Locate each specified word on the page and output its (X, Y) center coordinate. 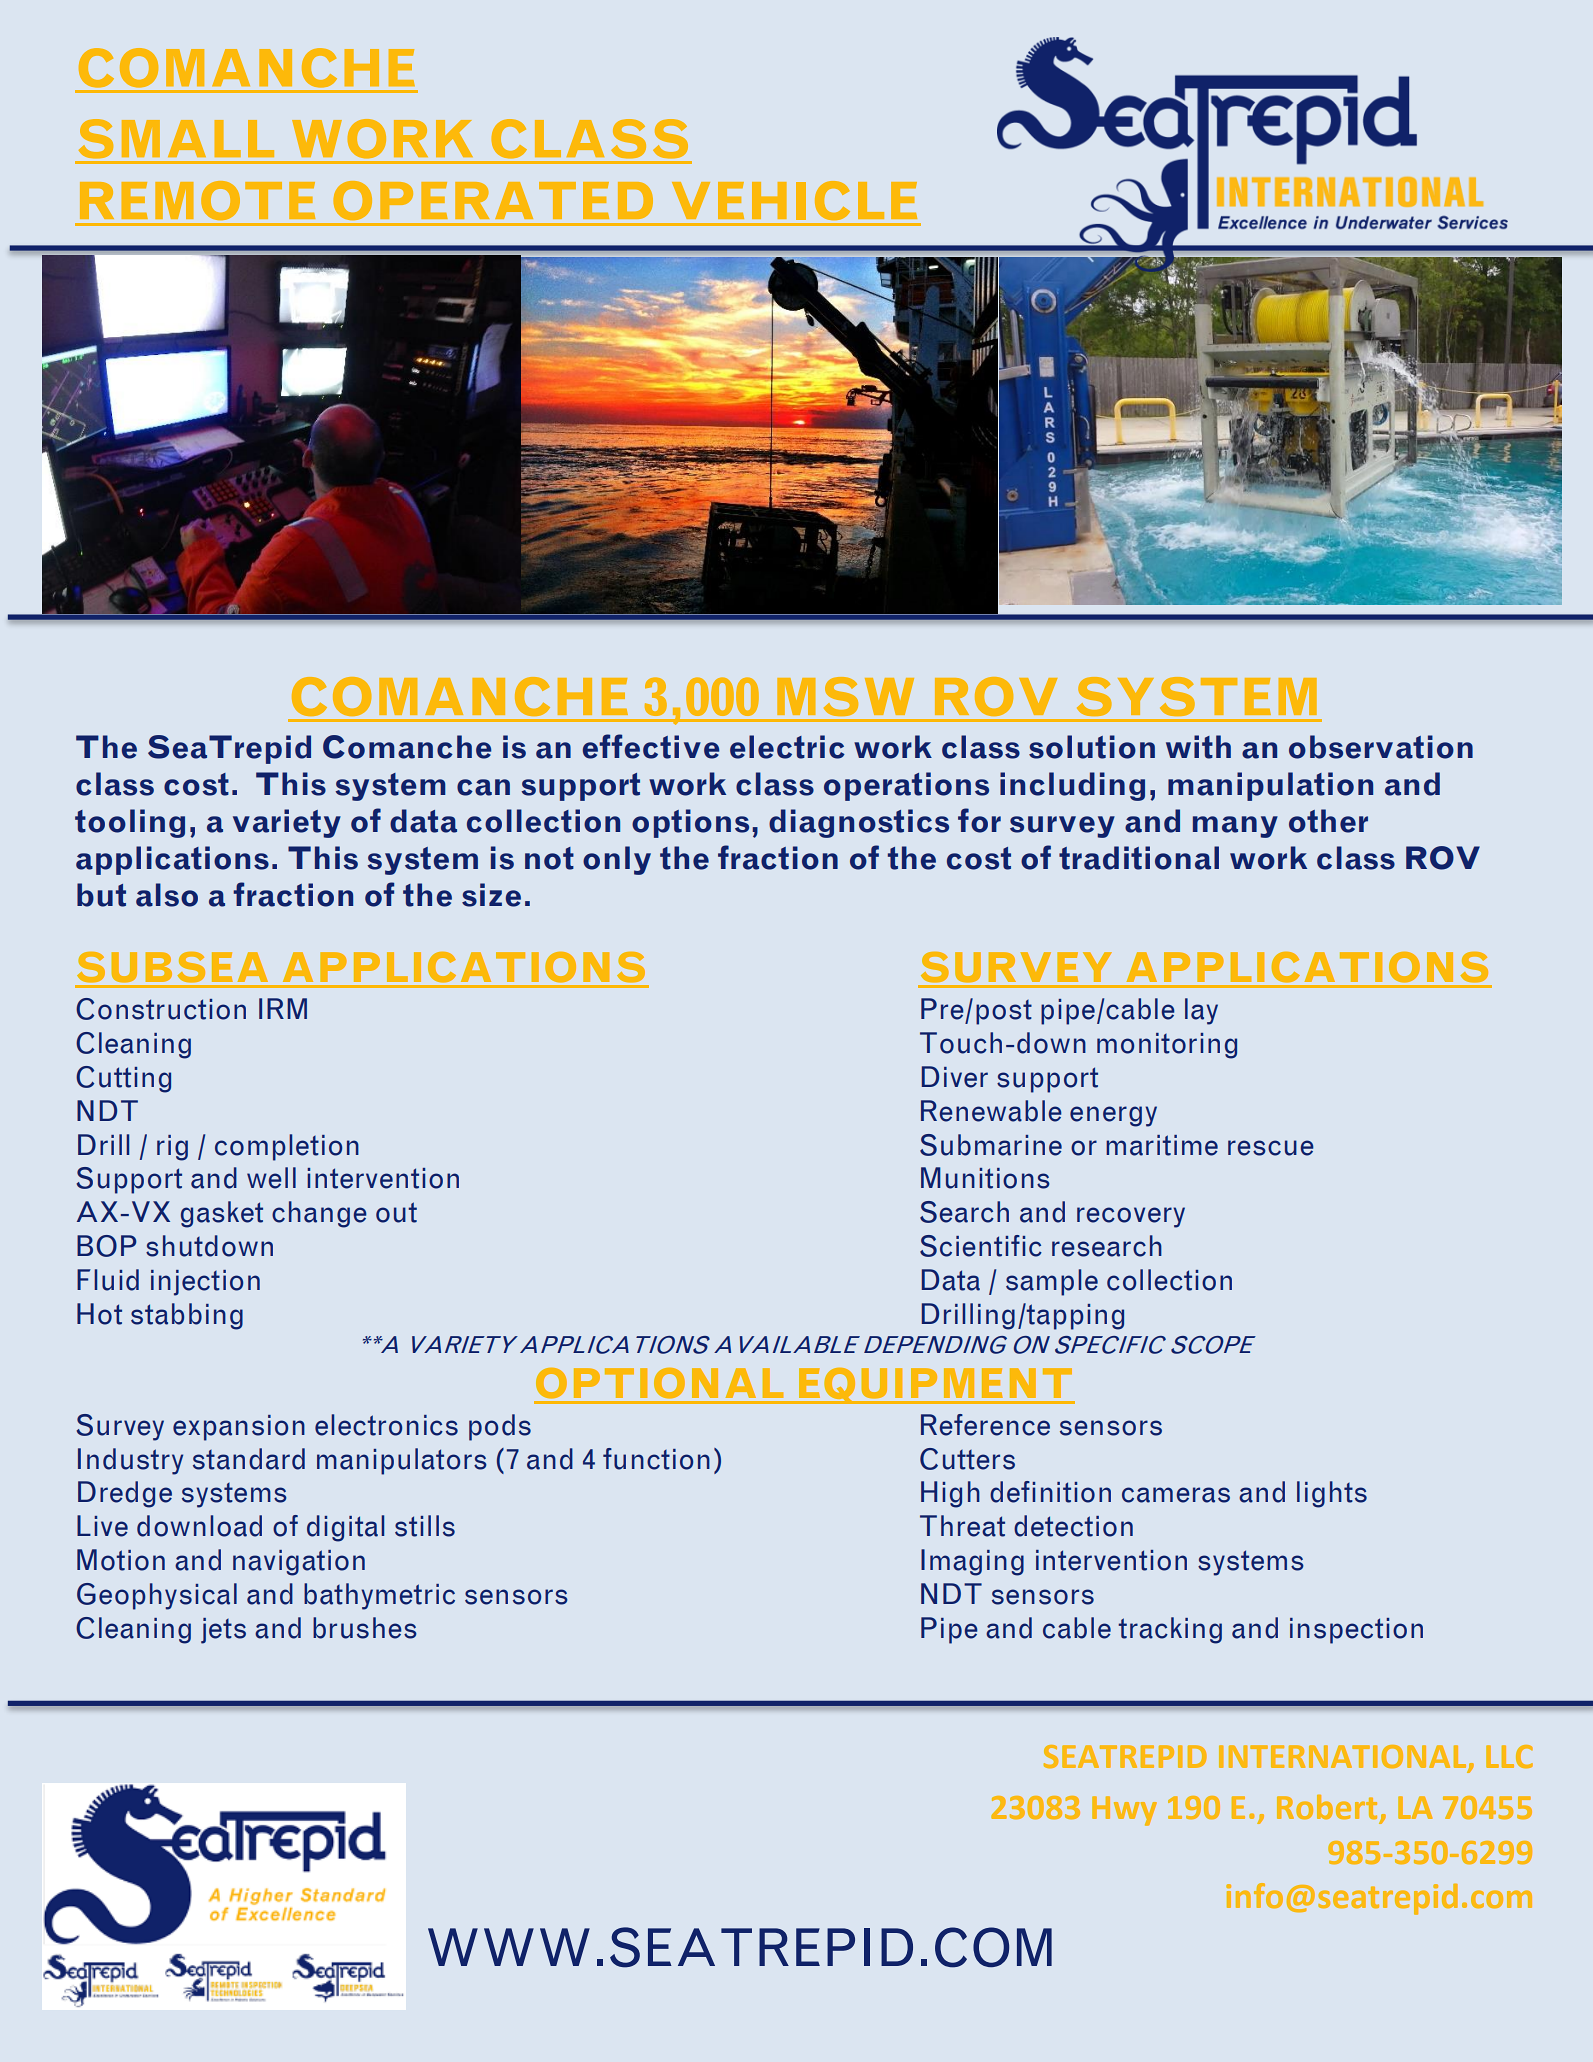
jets (223, 1631)
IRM (283, 1008)
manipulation (1270, 786)
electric (787, 747)
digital (345, 1528)
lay (1201, 1011)
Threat (962, 1526)
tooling (130, 823)
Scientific (981, 1246)
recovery (1131, 1217)
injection (205, 1283)
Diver (955, 1077)
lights (1332, 1494)
